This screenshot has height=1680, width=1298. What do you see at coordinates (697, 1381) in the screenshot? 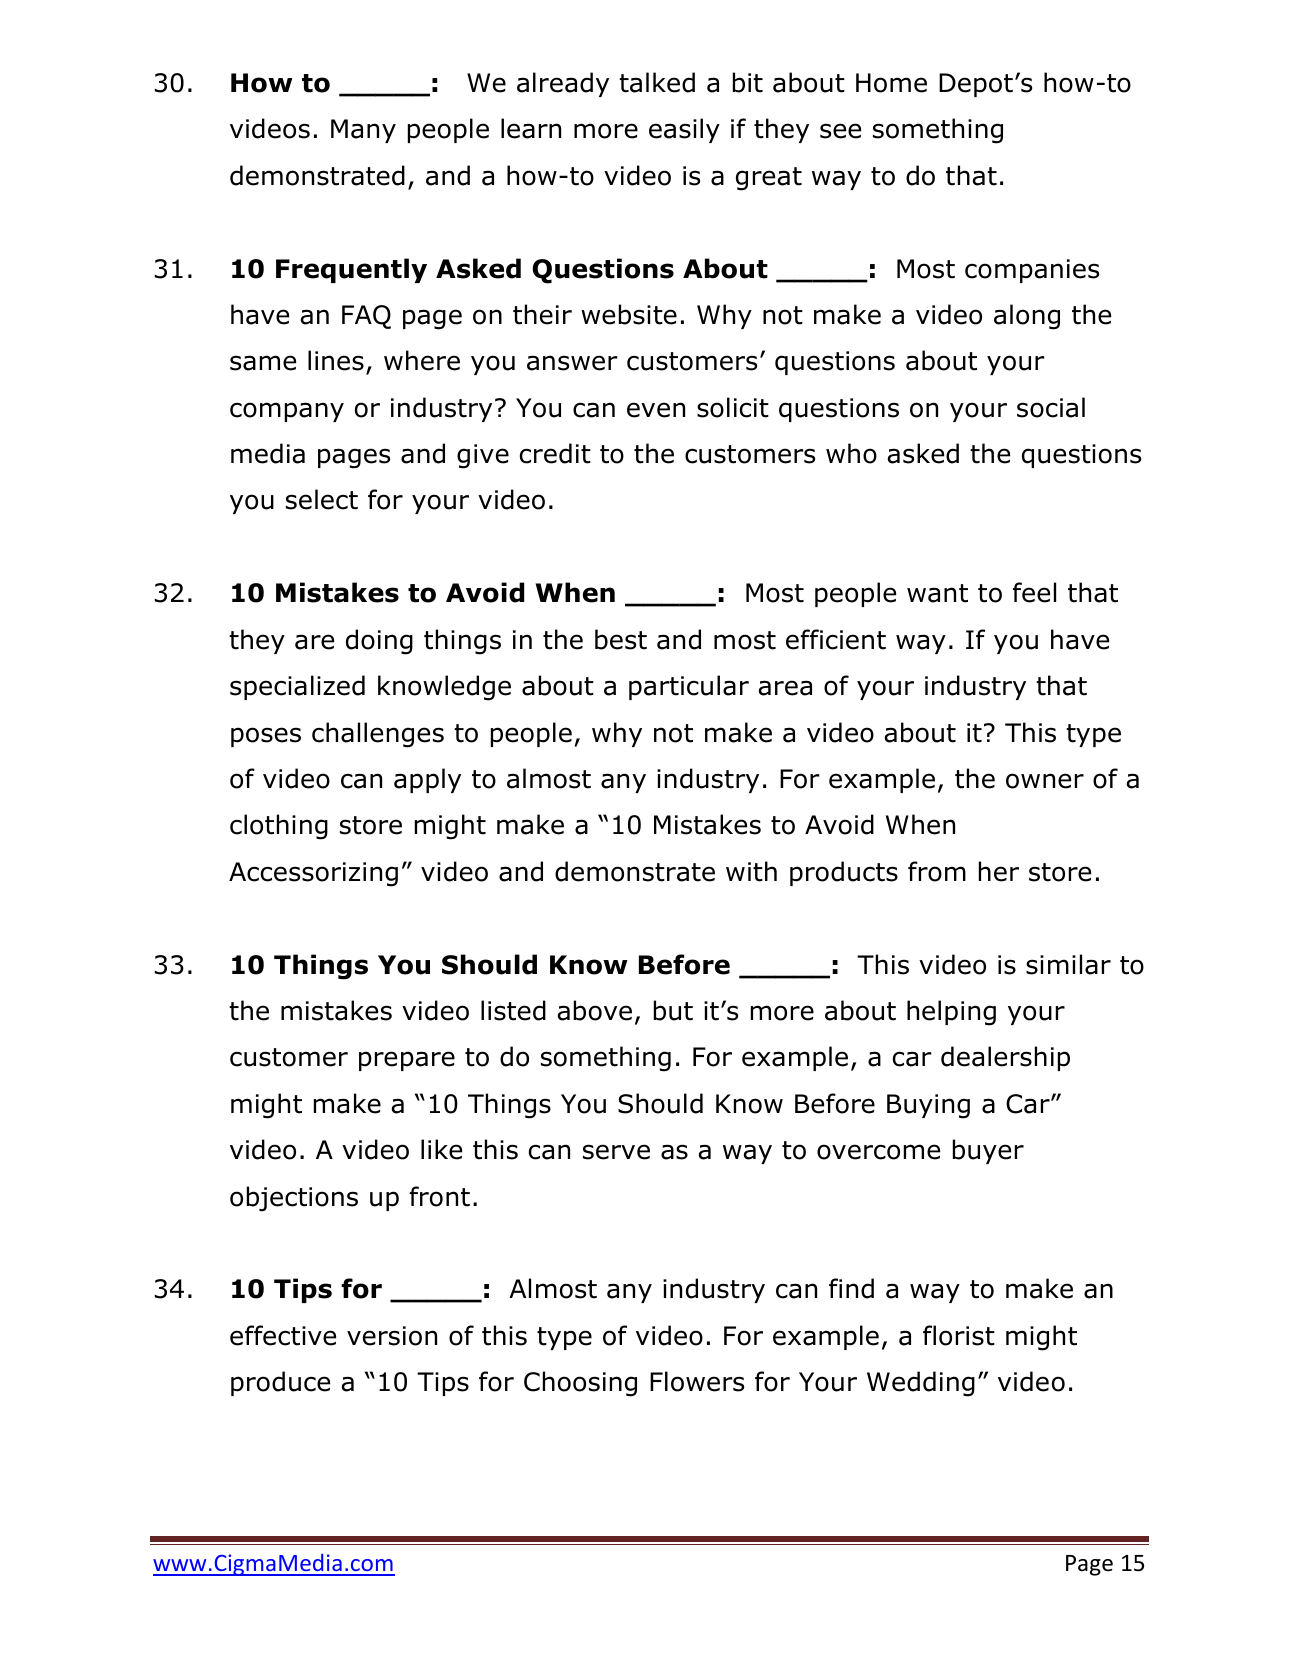
I see `Flowers` at bounding box center [697, 1381].
